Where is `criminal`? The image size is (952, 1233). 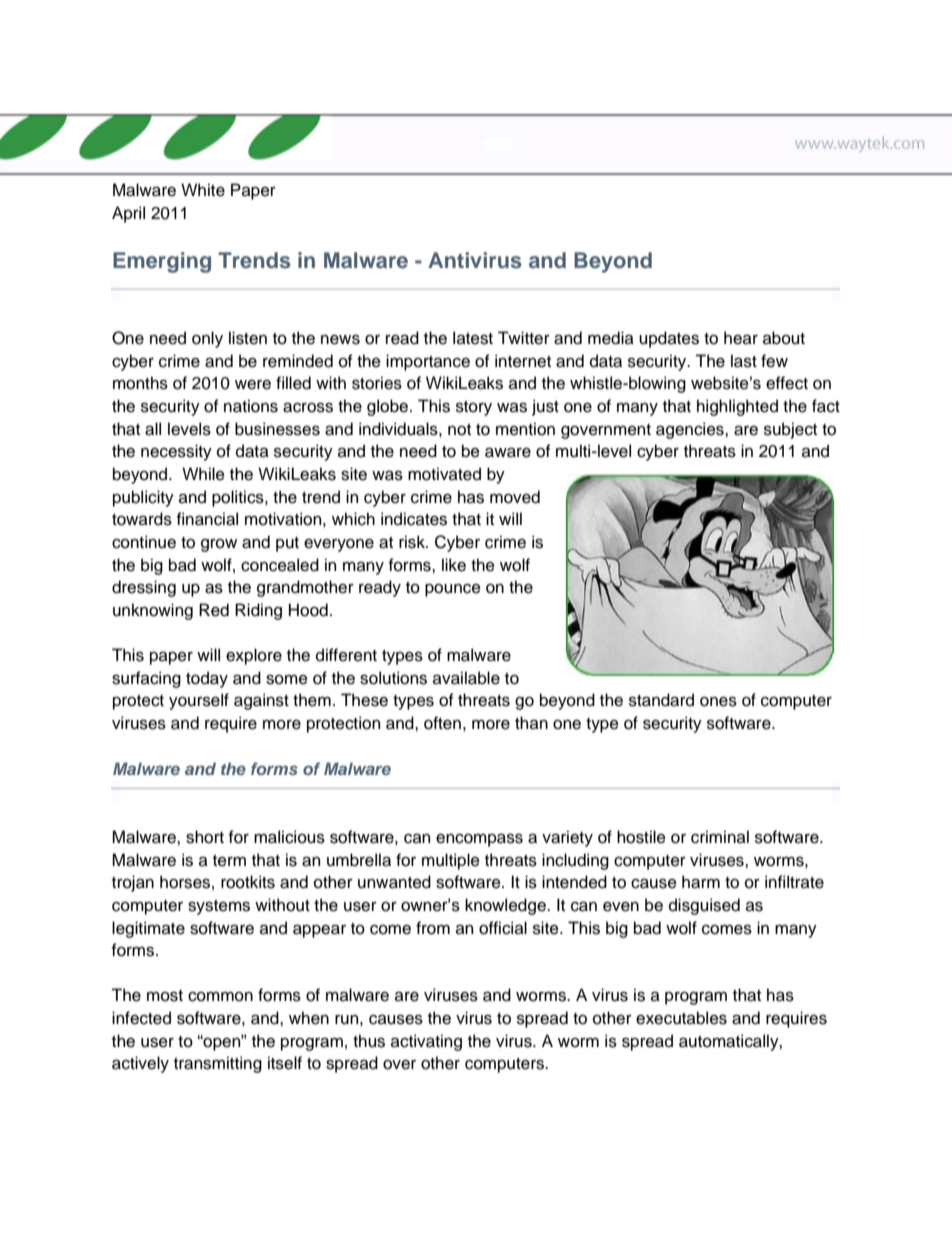 criminal is located at coordinates (720, 837).
